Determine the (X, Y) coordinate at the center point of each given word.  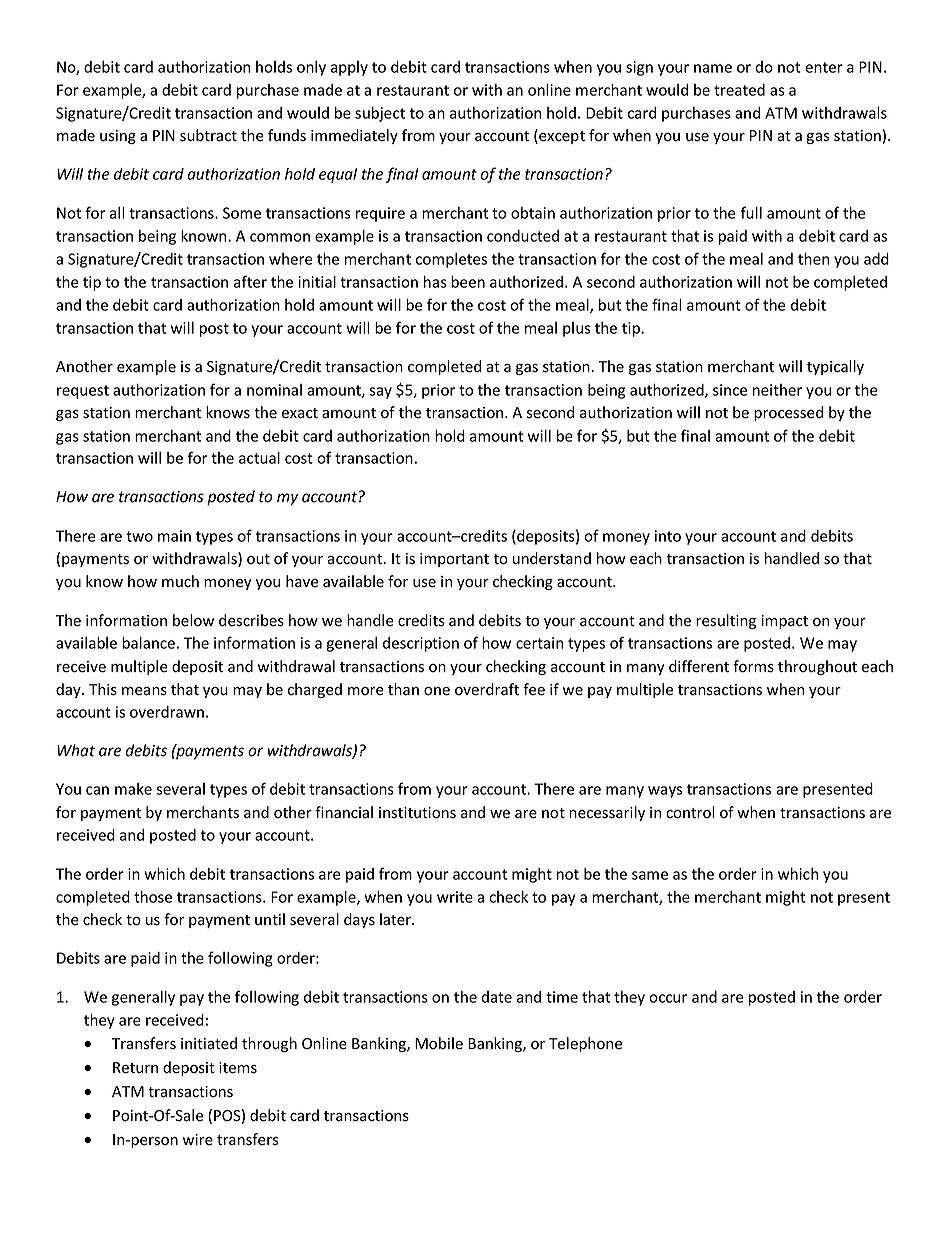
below (193, 620)
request (83, 392)
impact (784, 622)
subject (380, 114)
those (153, 897)
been (468, 282)
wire (197, 1140)
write (455, 897)
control (690, 812)
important (454, 560)
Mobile (439, 1043)
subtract (208, 135)
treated (739, 90)
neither (777, 390)
